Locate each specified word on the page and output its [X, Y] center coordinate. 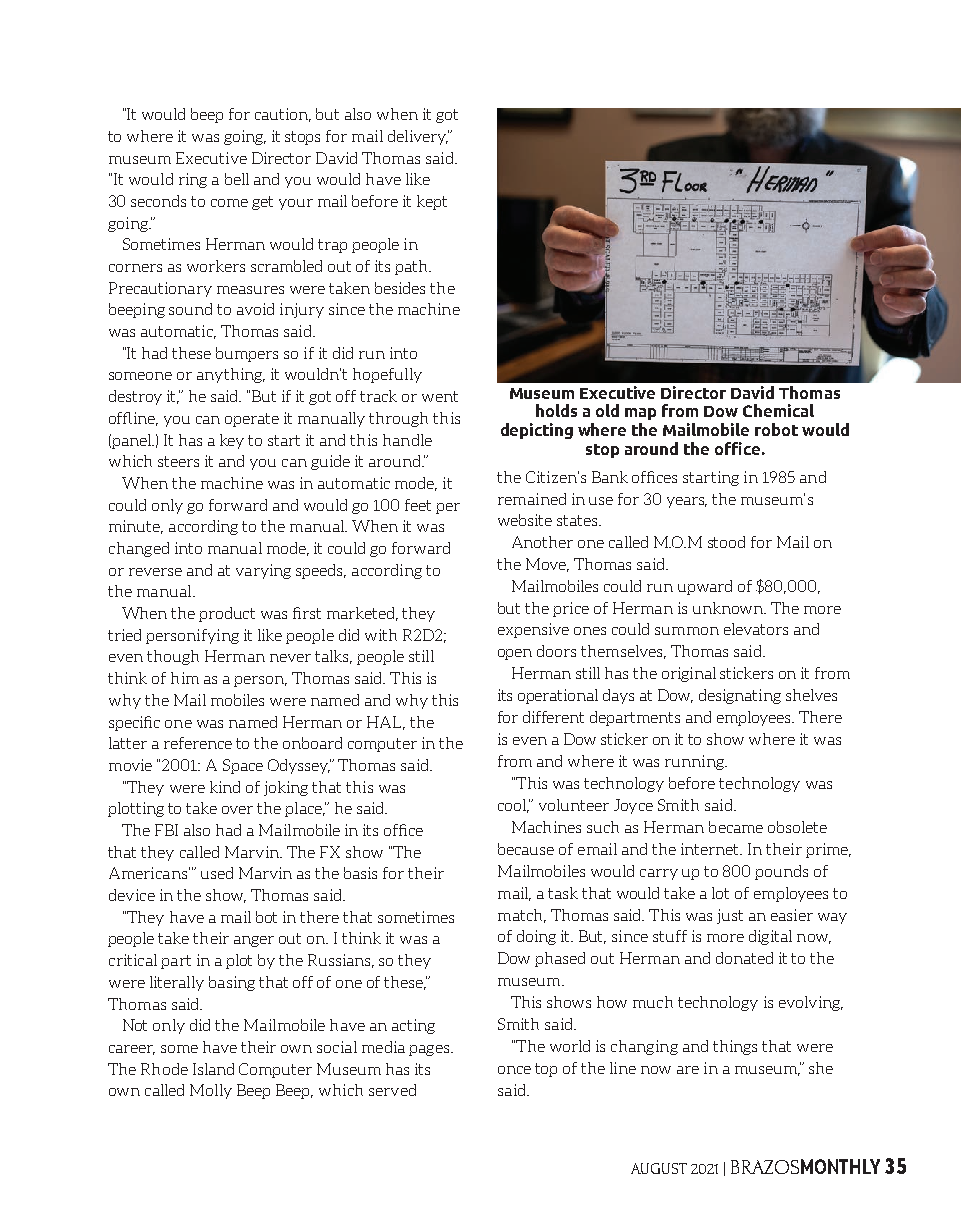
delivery [418, 137]
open [515, 654]
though [173, 657]
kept [432, 202]
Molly [211, 1091]
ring [193, 180]
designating [740, 696]
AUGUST [659, 1168]
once [514, 1070]
